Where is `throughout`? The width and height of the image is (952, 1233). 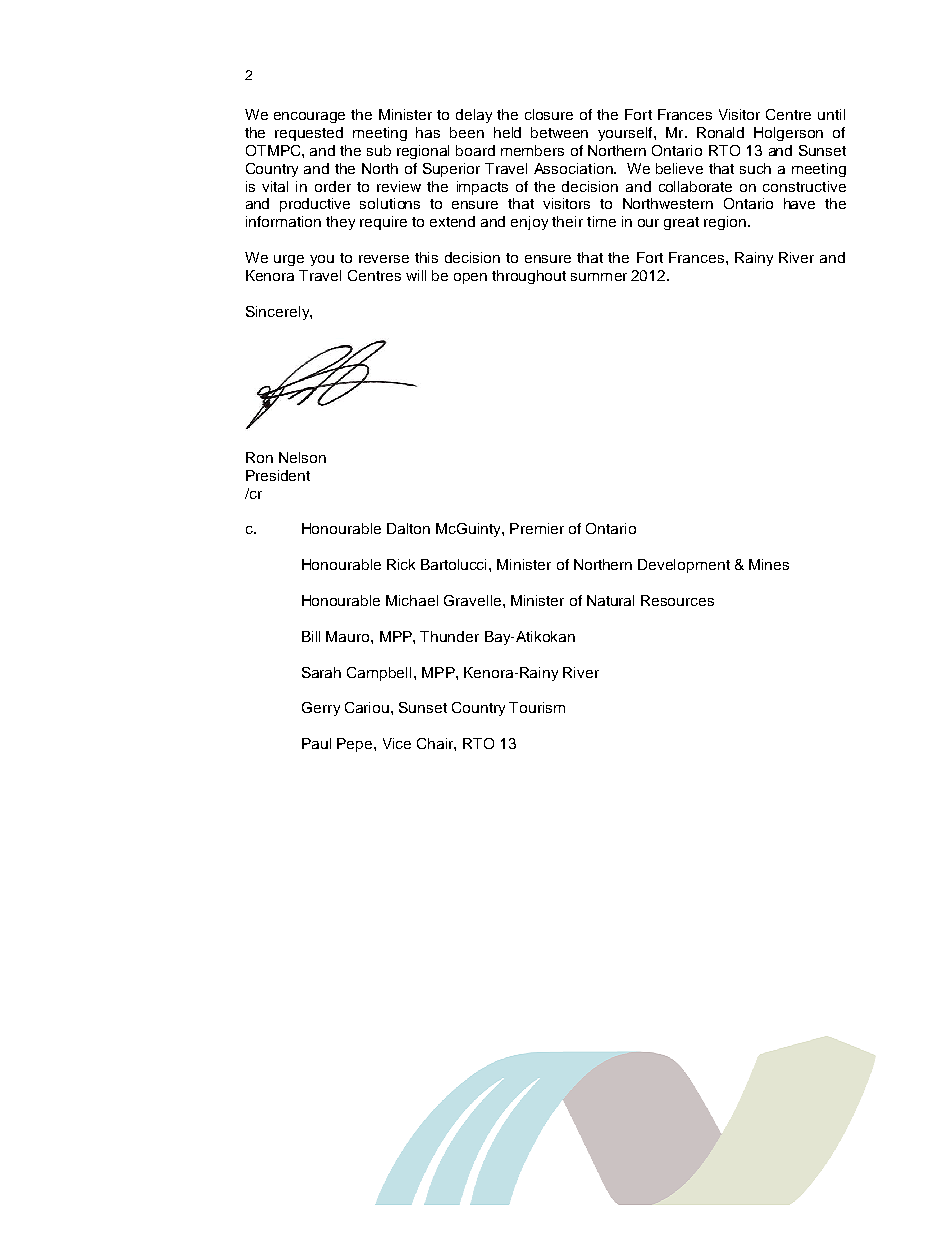
throughout is located at coordinates (529, 277).
